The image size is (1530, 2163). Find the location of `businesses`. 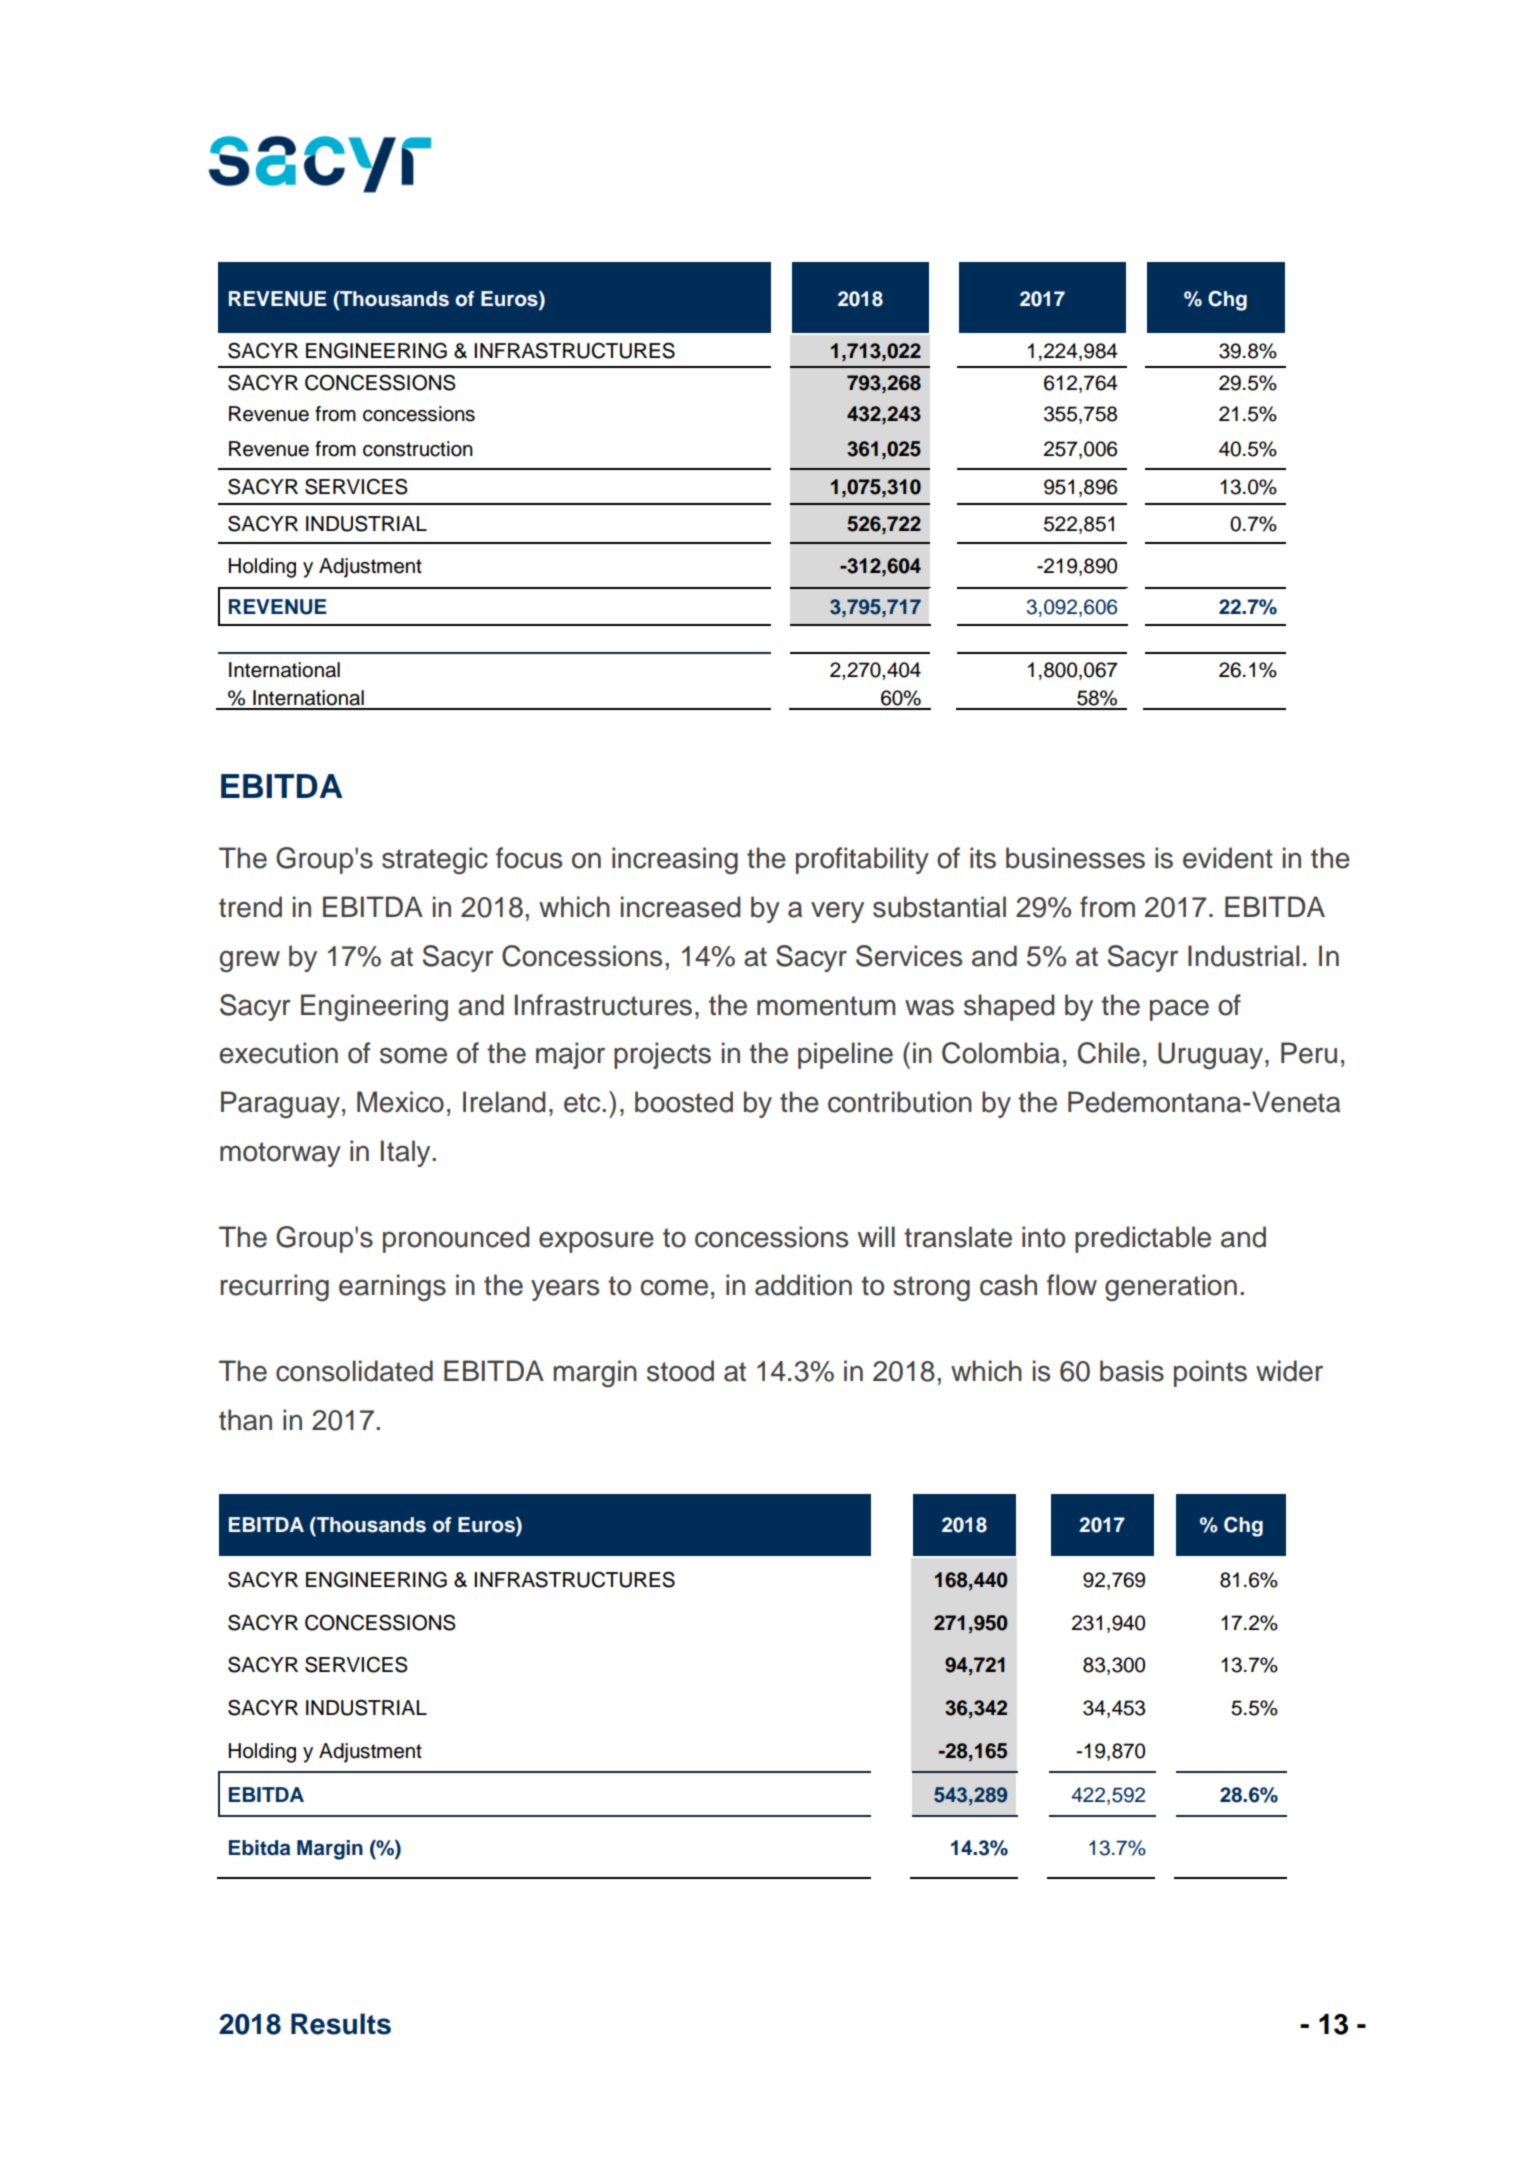

businesses is located at coordinates (1075, 858).
